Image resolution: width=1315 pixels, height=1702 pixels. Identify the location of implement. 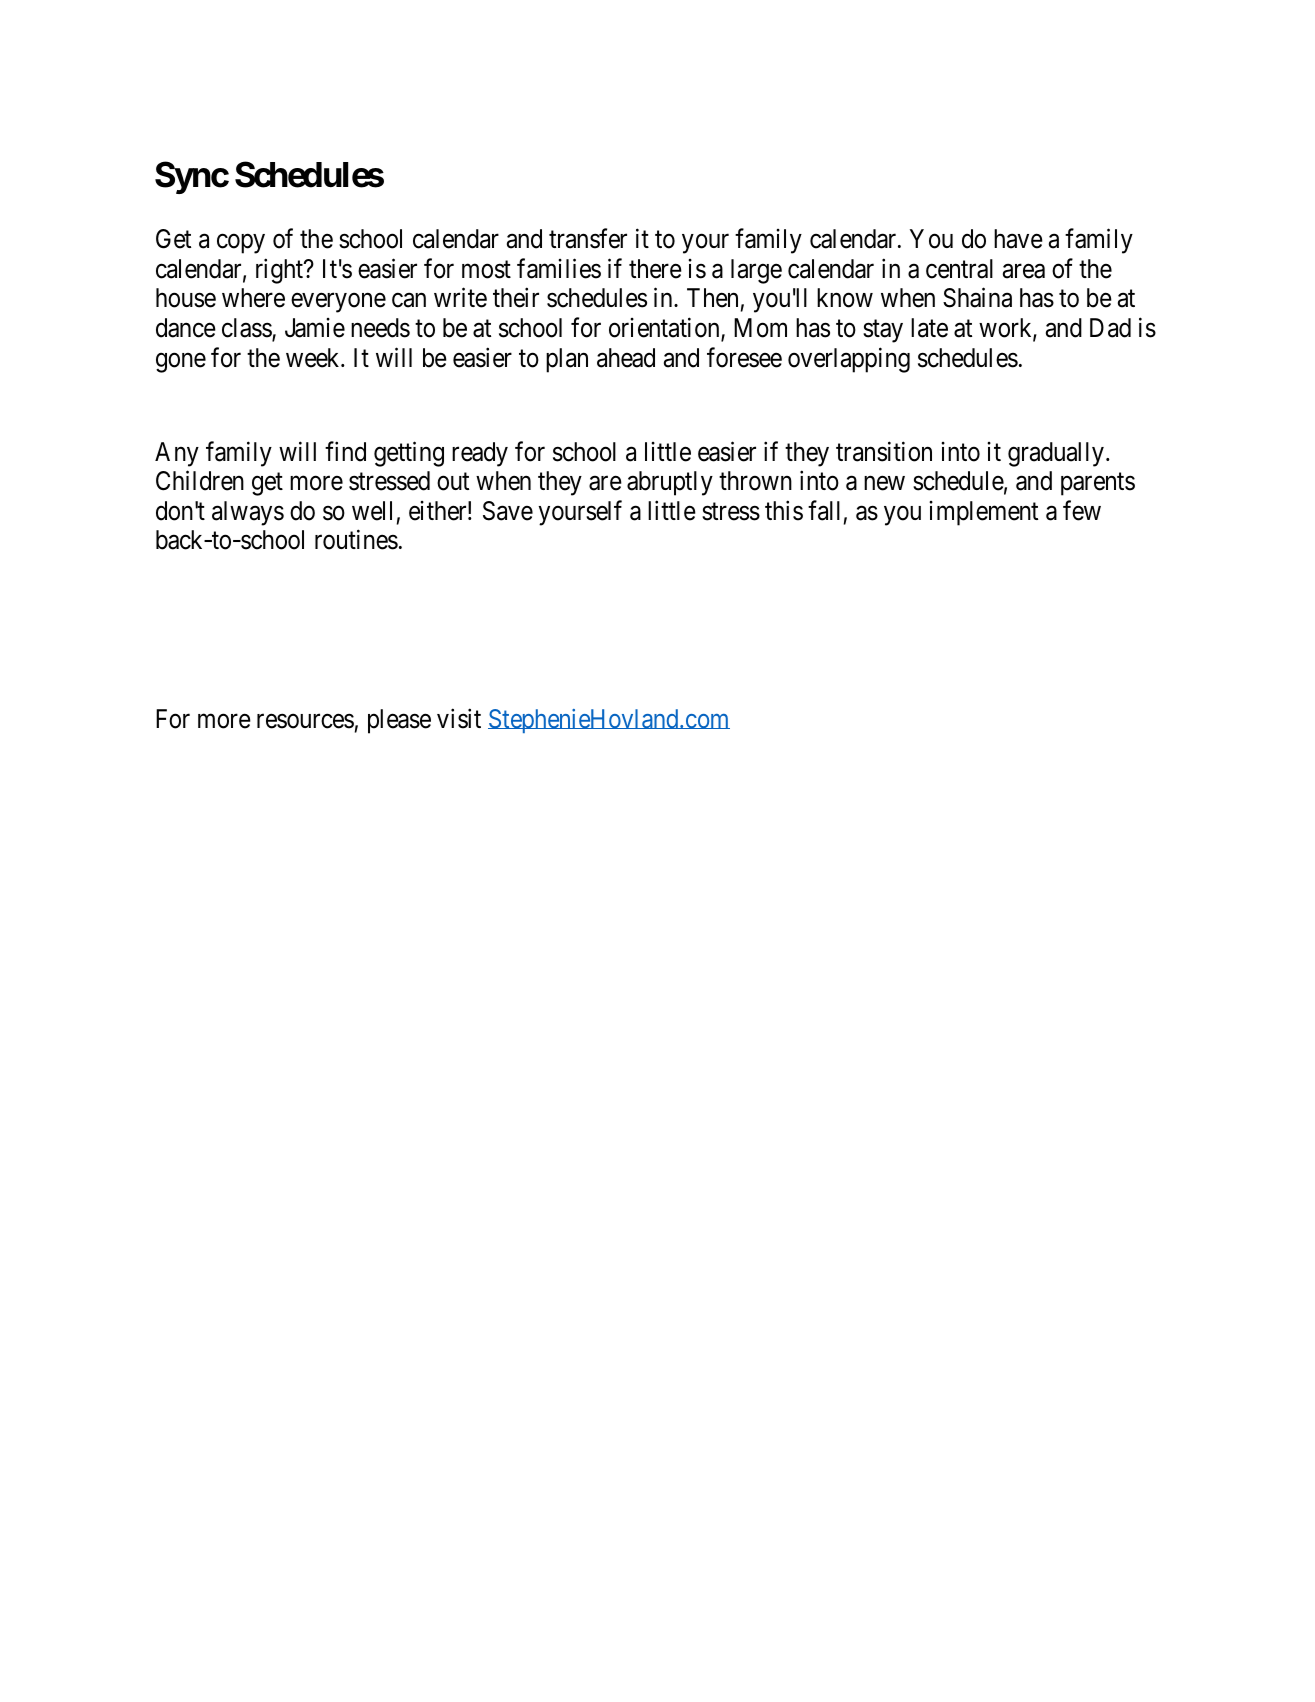
(983, 513).
